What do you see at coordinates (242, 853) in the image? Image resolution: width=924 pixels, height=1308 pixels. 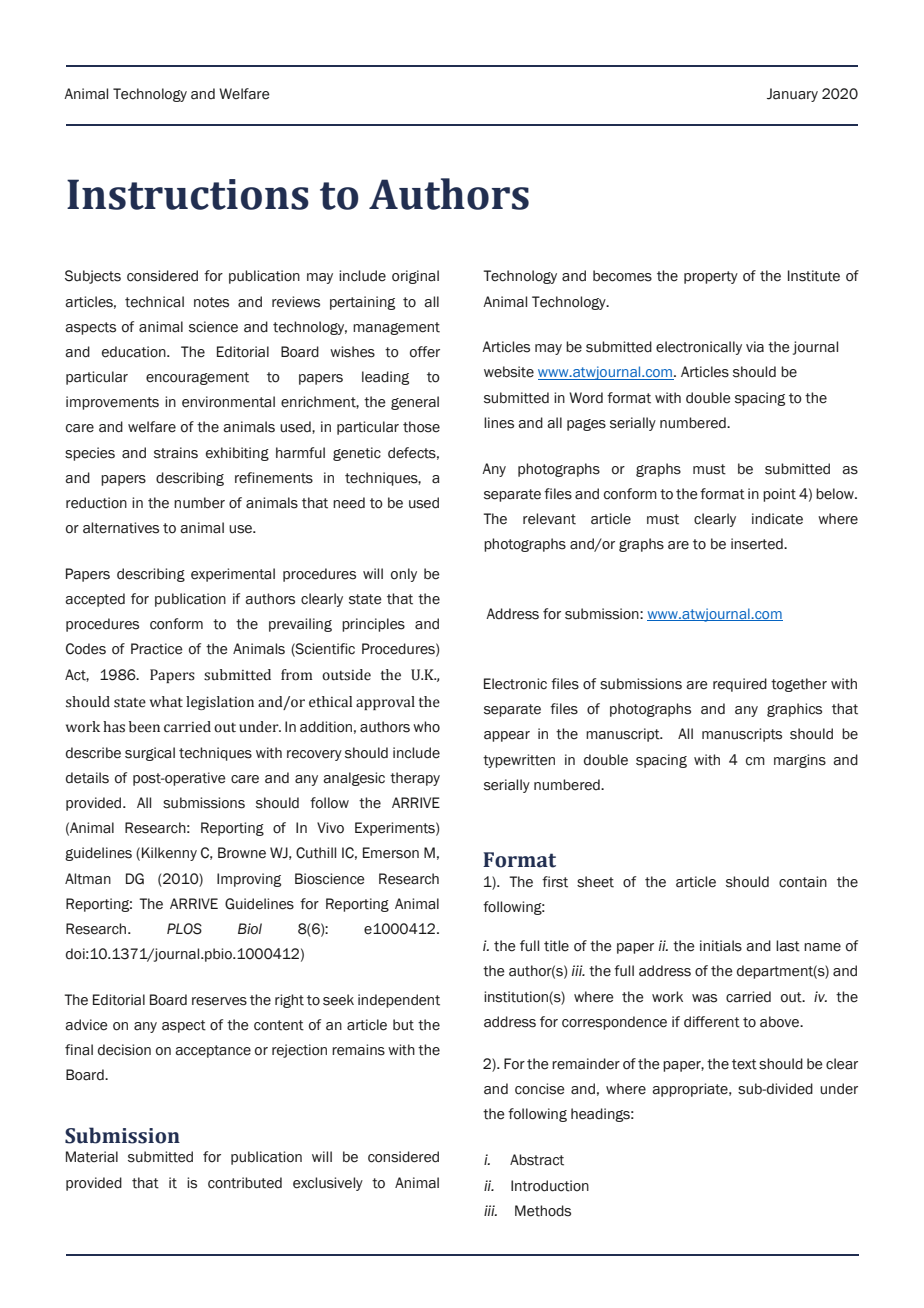 I see `Browne` at bounding box center [242, 853].
